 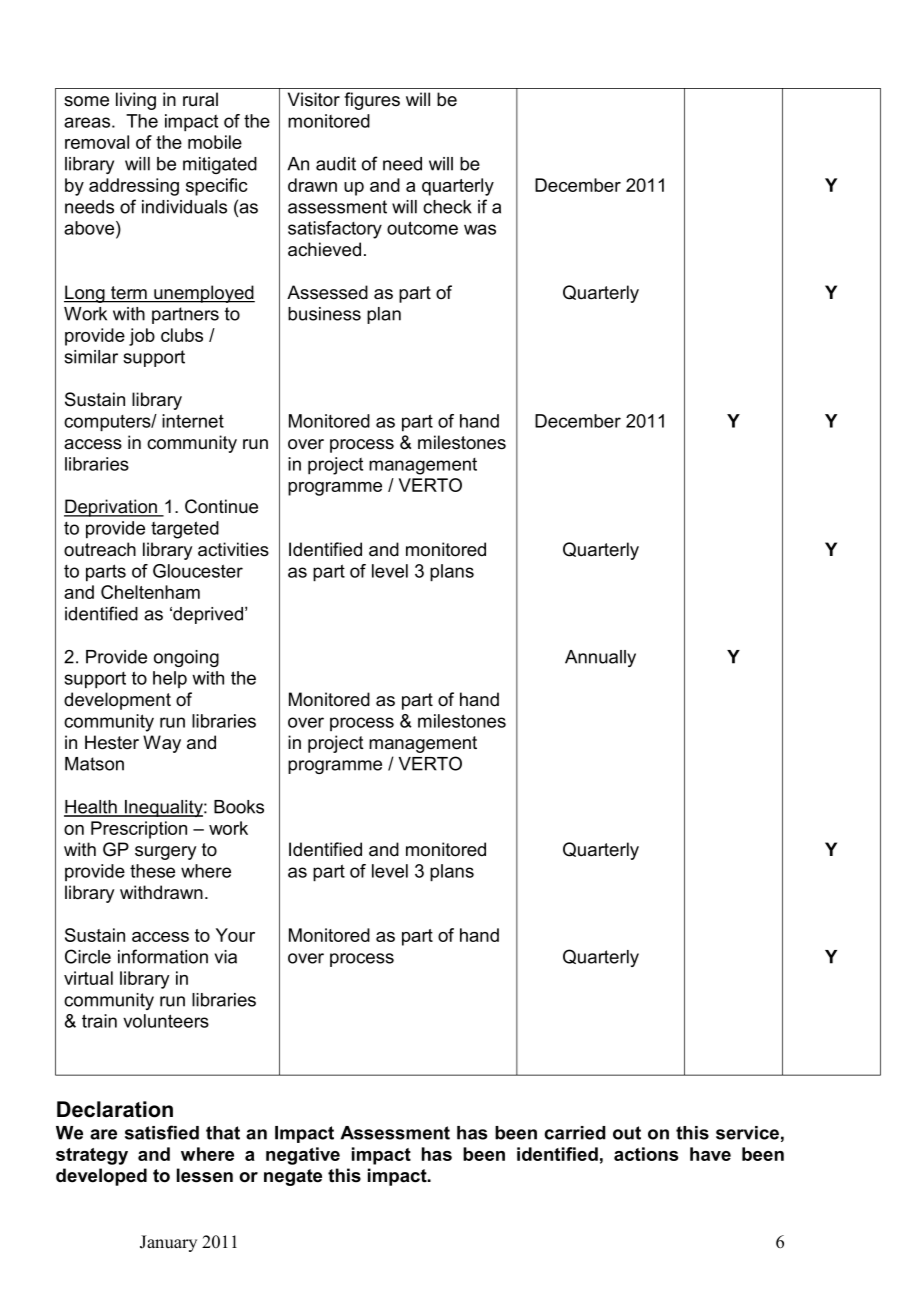 I want to click on figures, so click(x=372, y=101).
